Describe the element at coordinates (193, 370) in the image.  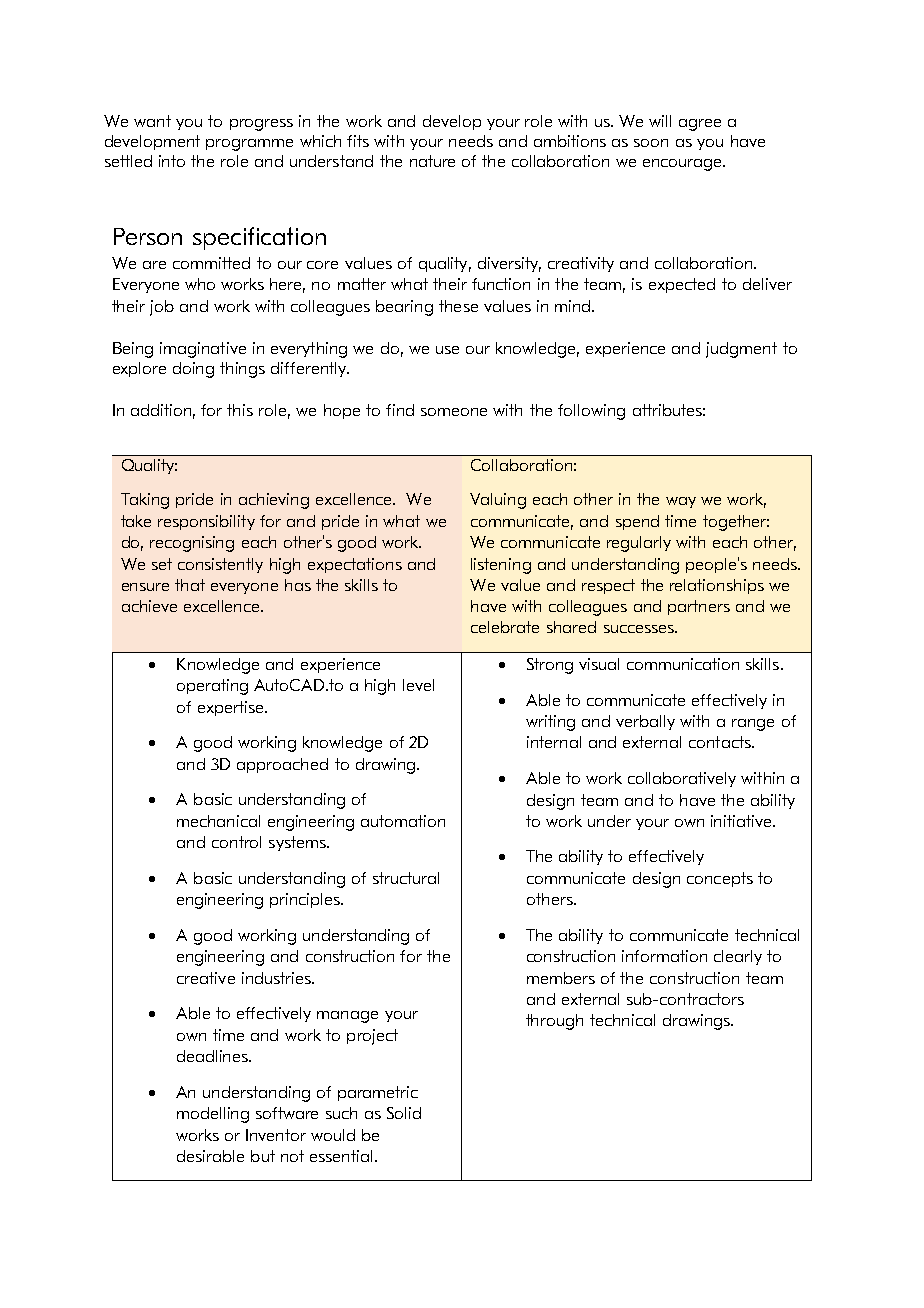
I see `doing` at that location.
